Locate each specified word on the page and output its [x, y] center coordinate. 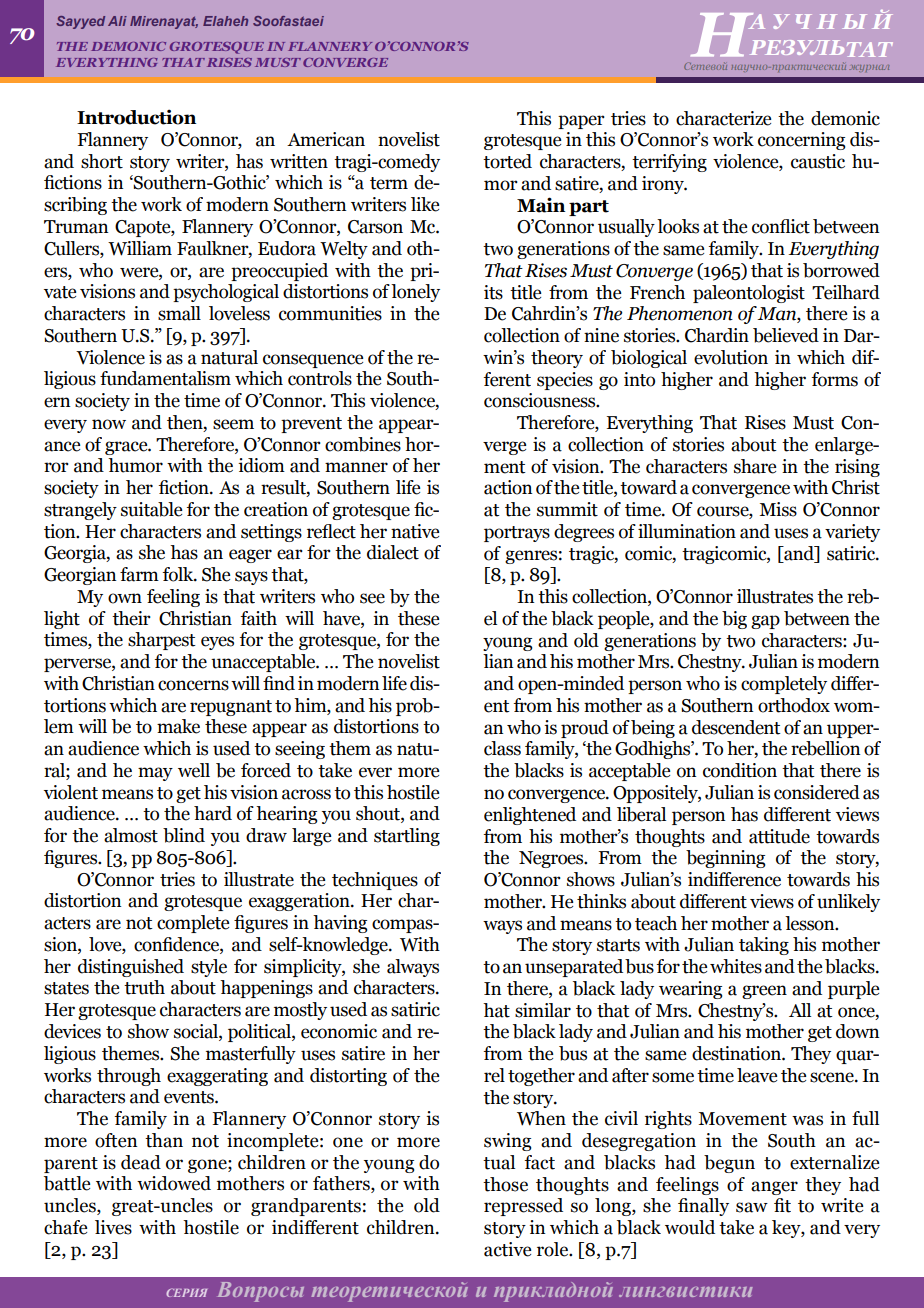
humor [135, 465]
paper [581, 122]
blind [184, 835]
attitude [779, 836]
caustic [818, 161]
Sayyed [80, 22]
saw [752, 1207]
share [755, 466]
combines [363, 444]
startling [407, 837]
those [505, 1184]
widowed [174, 1183]
